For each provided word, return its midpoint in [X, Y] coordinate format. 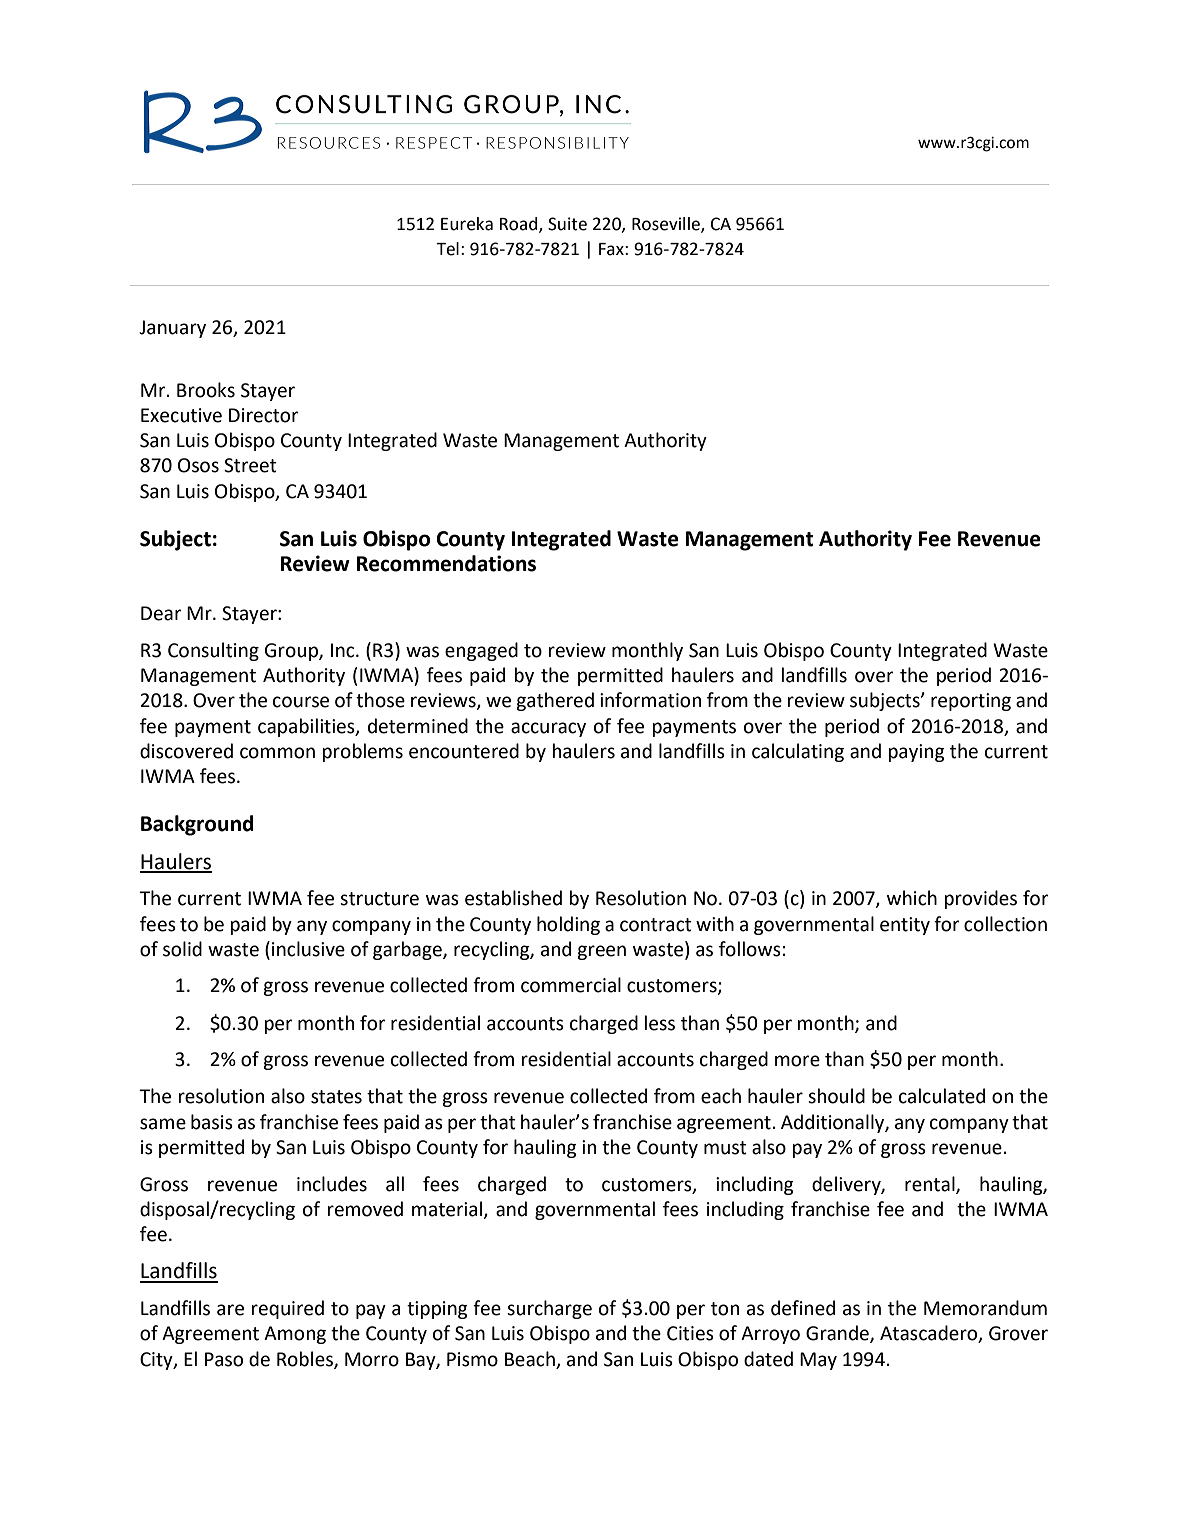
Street [250, 465]
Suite [567, 224]
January [172, 329]
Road [520, 225]
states [336, 1097]
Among [295, 1335]
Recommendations [446, 563]
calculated [942, 1096]
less [659, 1023]
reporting [971, 702]
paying [916, 753]
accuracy [548, 729]
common [277, 753]
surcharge [549, 1309]
